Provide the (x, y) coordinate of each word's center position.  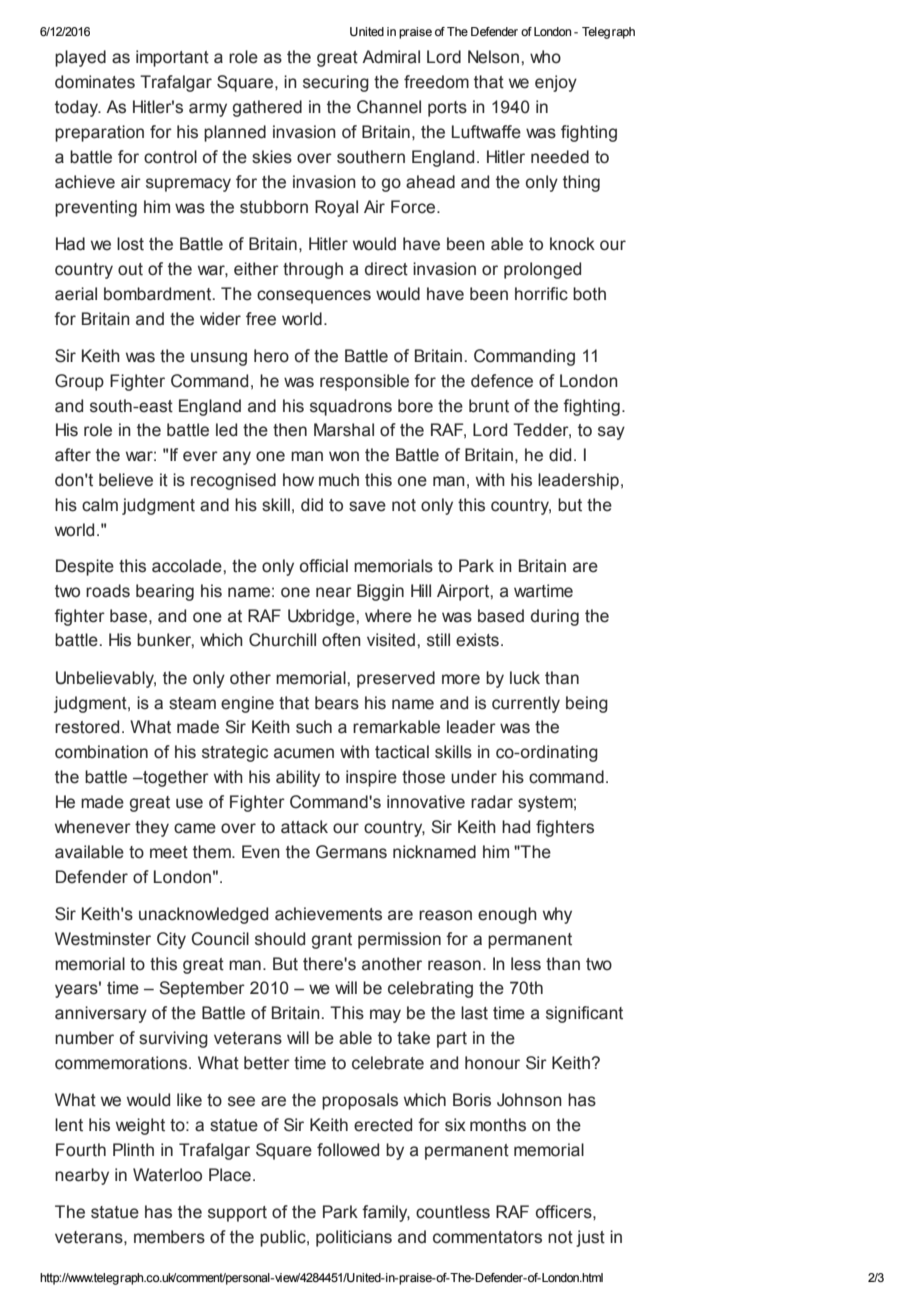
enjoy (556, 83)
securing (336, 83)
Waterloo (167, 1175)
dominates (95, 82)
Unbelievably (106, 679)
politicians (354, 1238)
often (341, 640)
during (555, 617)
